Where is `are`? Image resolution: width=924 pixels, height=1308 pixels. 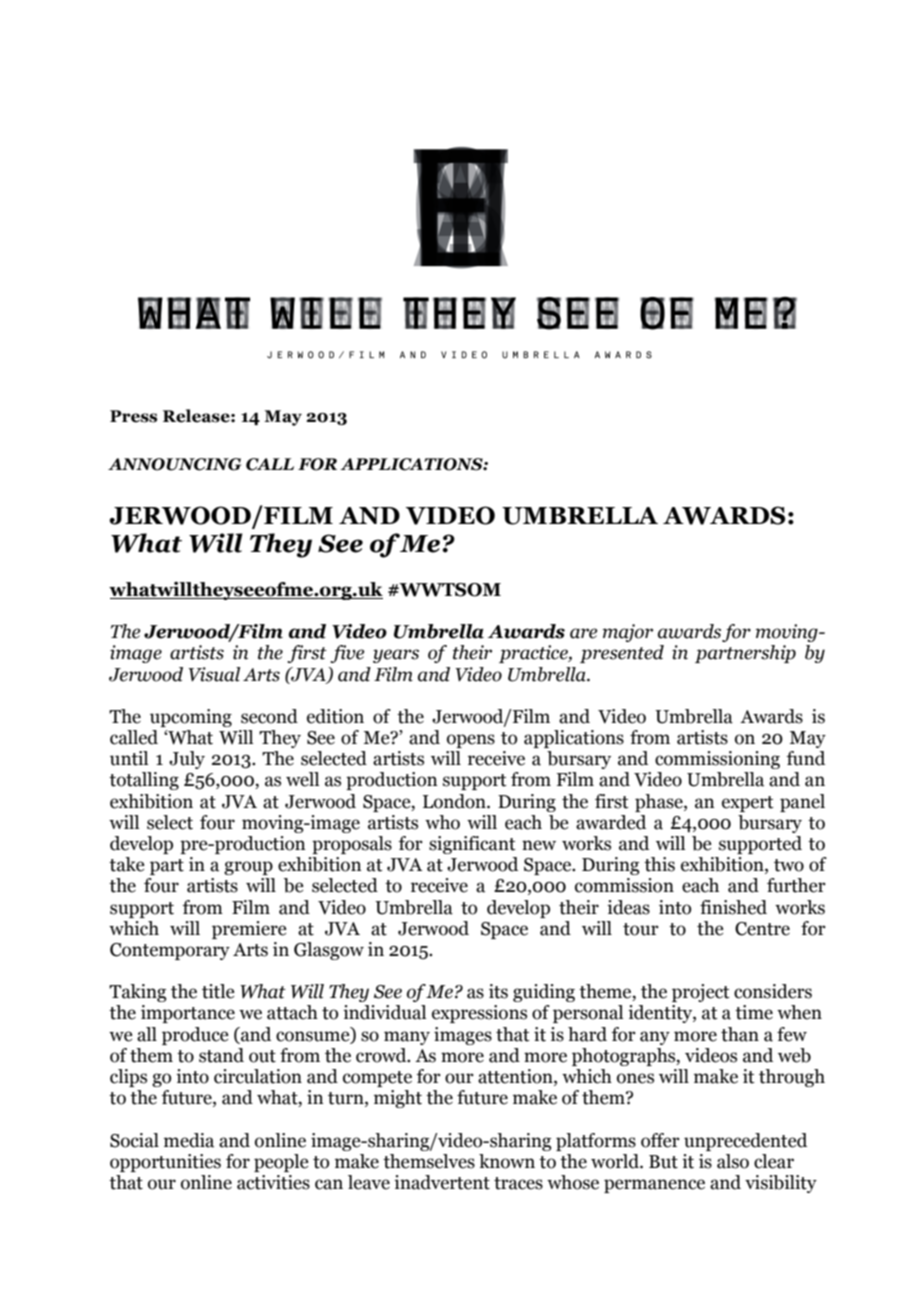
are is located at coordinates (583, 633).
